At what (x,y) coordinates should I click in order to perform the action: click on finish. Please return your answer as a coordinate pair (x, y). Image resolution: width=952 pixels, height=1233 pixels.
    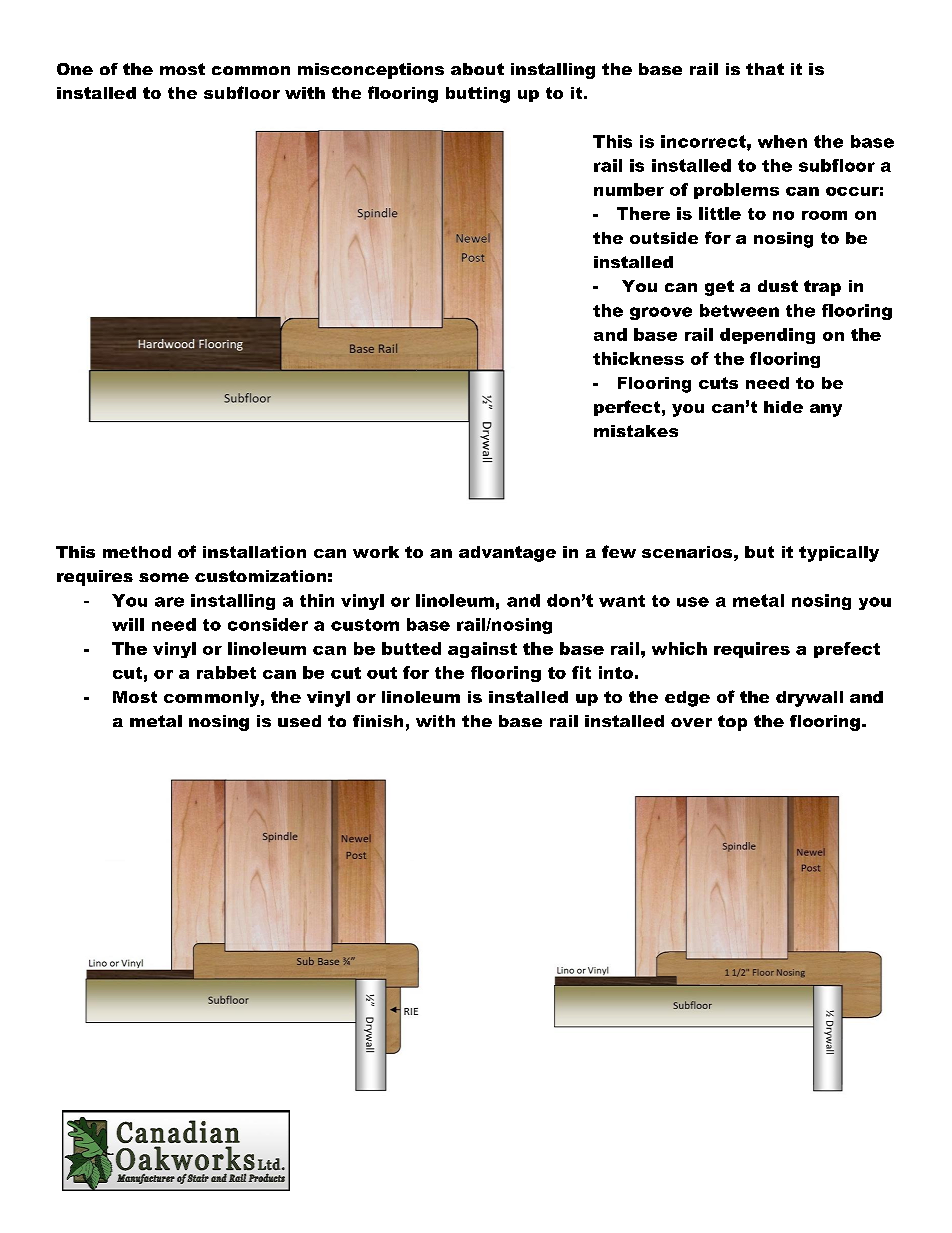
    Looking at the image, I should click on (378, 721).
